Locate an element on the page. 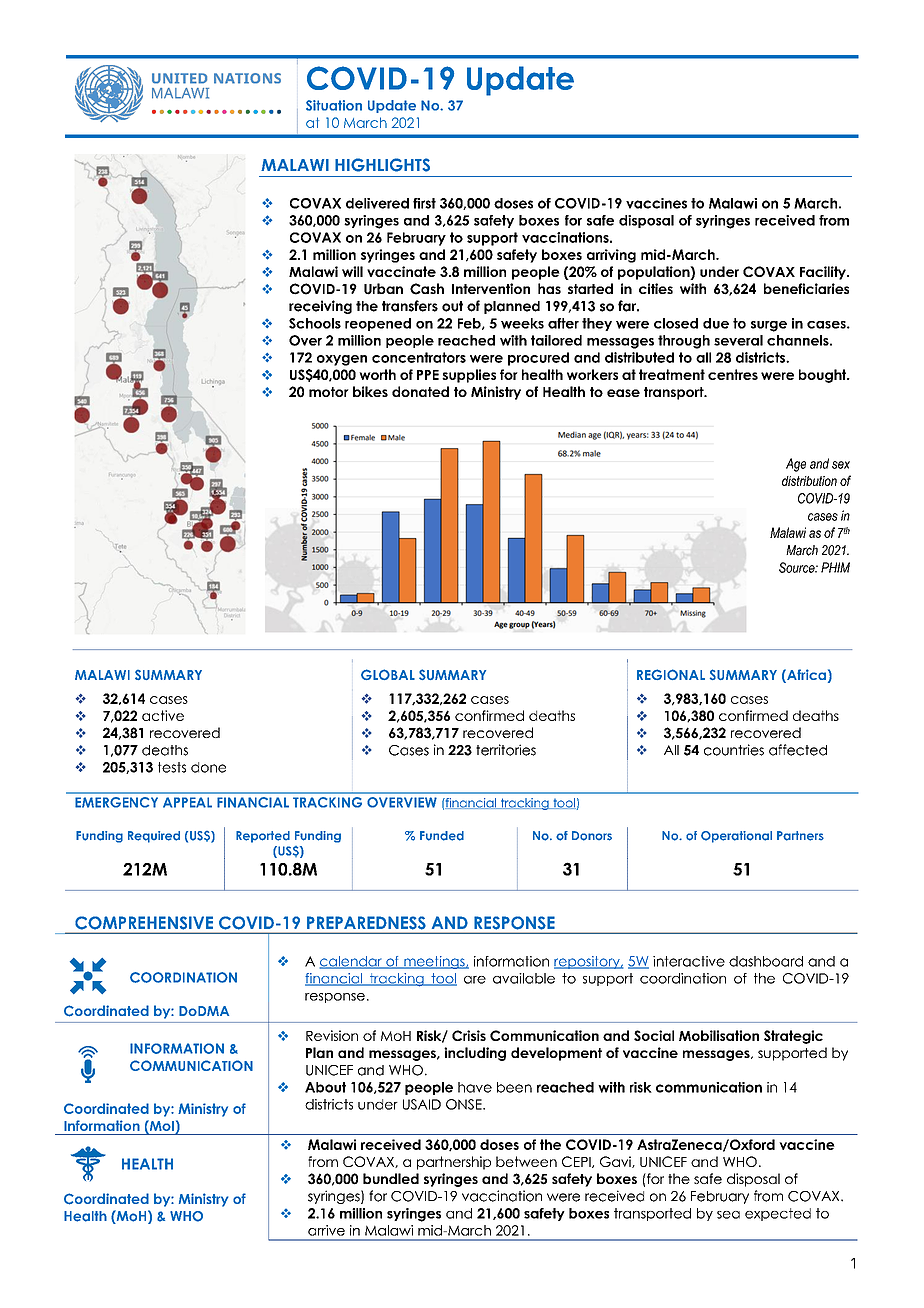  expected is located at coordinates (778, 1214).
